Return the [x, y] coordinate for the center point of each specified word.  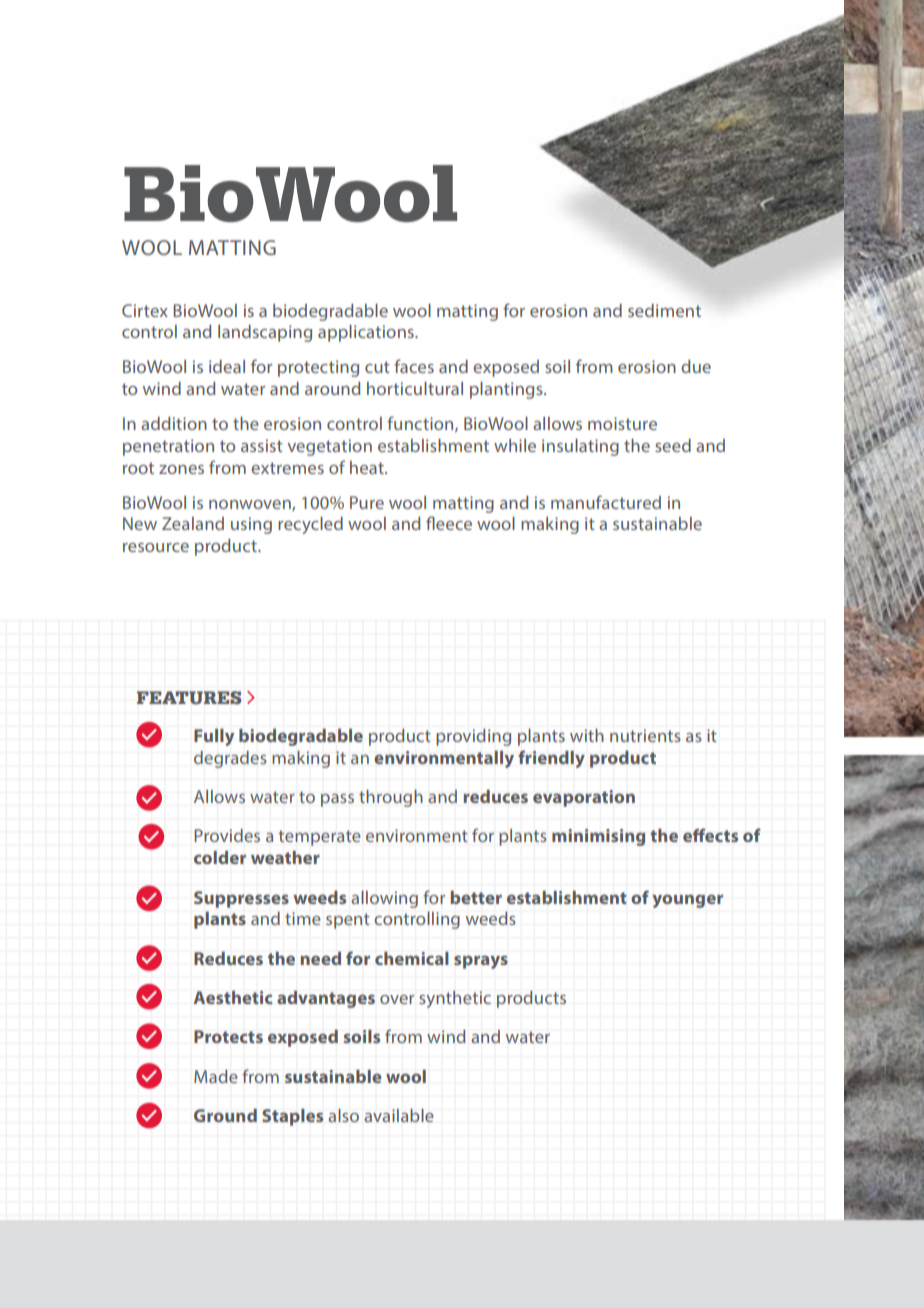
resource [156, 547]
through [391, 798]
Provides [227, 835]
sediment [664, 310]
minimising [598, 837]
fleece [449, 523]
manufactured [606, 502]
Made [216, 1076]
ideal [227, 366]
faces [414, 366]
